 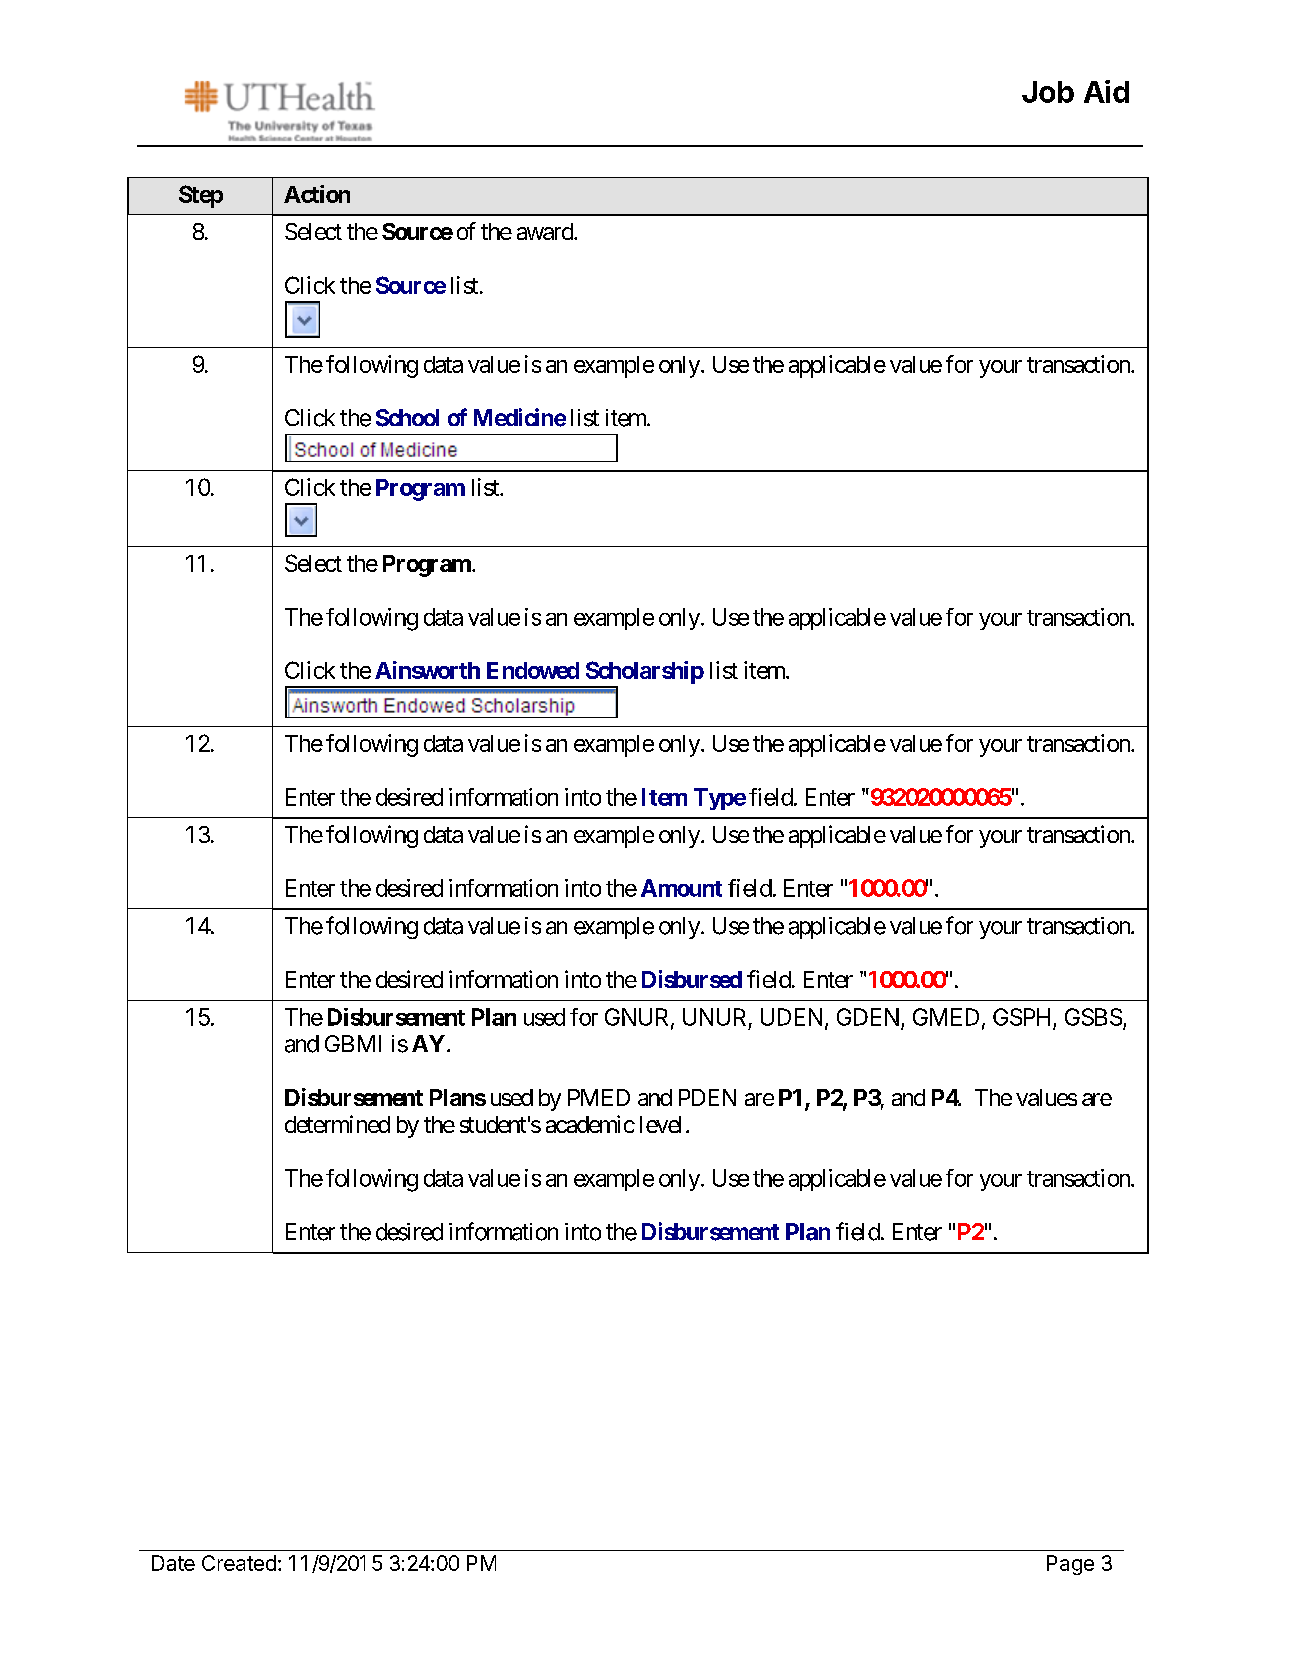 I want to click on Ainsworth, so click(x=427, y=670).
